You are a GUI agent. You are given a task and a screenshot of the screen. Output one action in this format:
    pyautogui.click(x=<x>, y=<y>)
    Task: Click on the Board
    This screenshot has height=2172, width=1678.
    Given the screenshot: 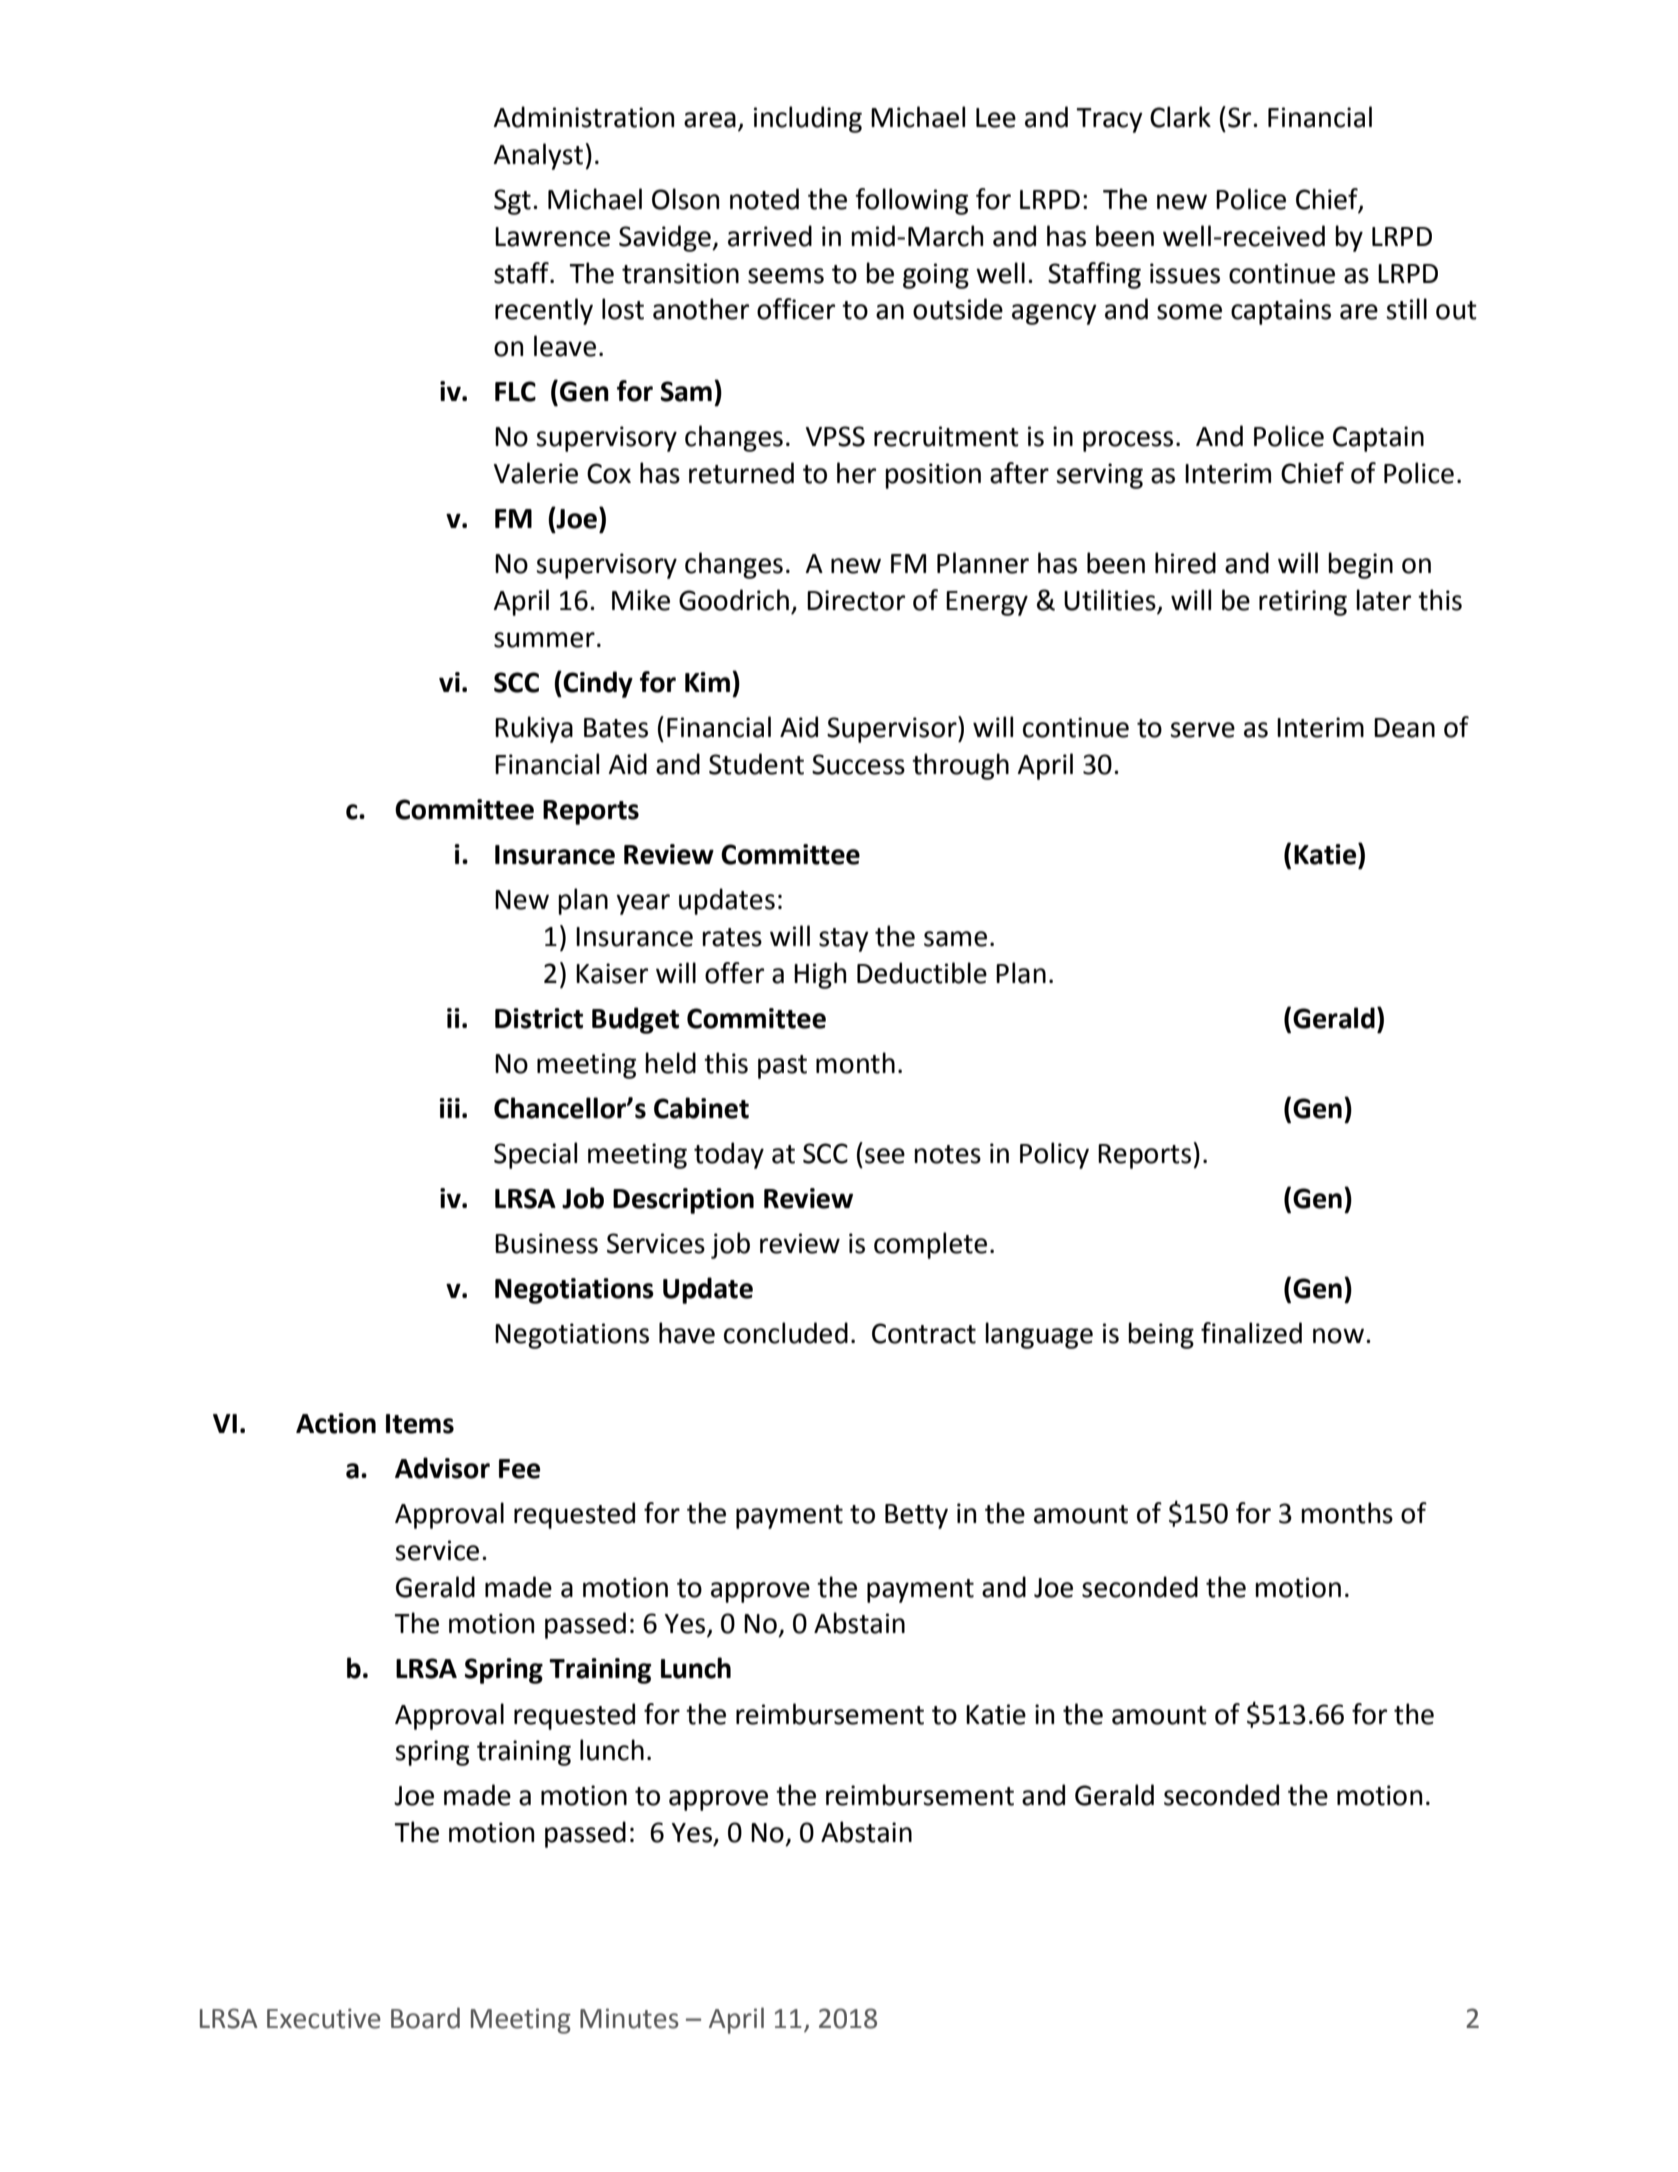 What is the action you would take?
    pyautogui.click(x=425, y=2018)
